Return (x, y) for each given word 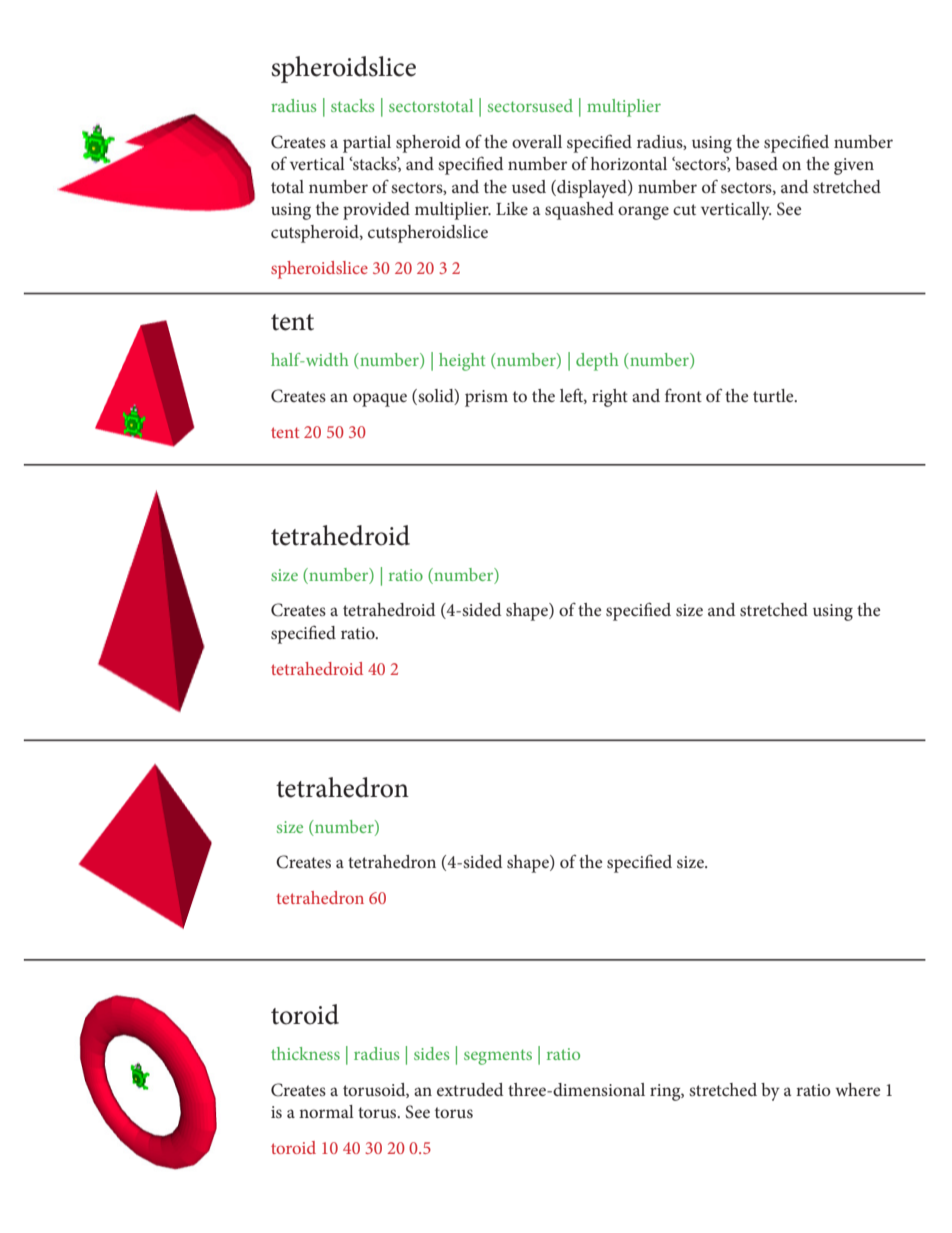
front (683, 395)
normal (326, 1111)
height (462, 362)
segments (498, 1057)
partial (367, 144)
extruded (470, 1089)
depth (597, 362)
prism (486, 398)
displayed (592, 189)
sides (432, 1053)
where (857, 1089)
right (610, 398)
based (756, 163)
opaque (380, 400)
